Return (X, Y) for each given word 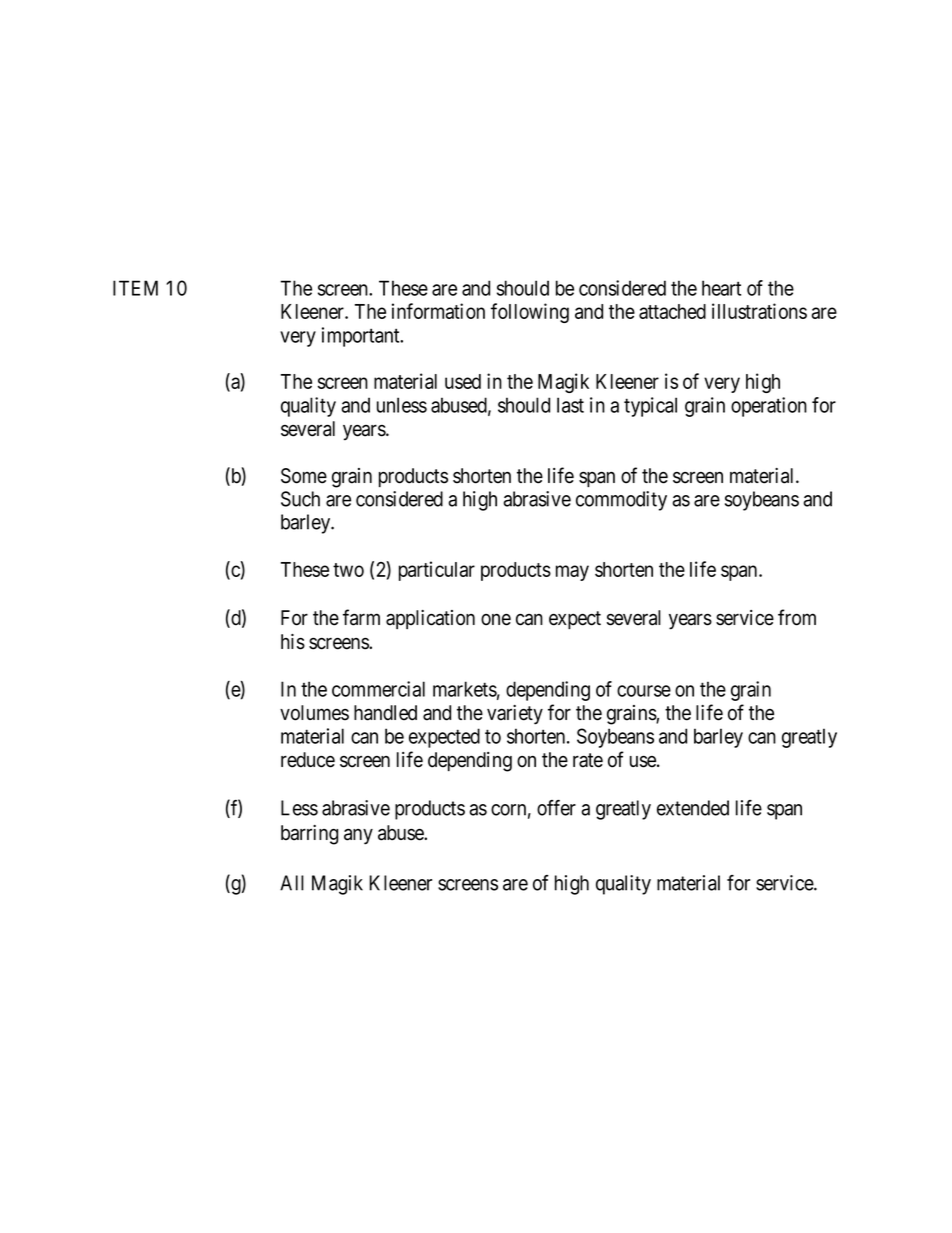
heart (721, 288)
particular (437, 571)
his (293, 642)
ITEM (135, 288)
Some (304, 476)
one (496, 620)
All (292, 883)
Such (300, 499)
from (797, 617)
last (570, 405)
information (438, 311)
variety (515, 715)
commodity (621, 501)
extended (693, 808)
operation (769, 407)
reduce (308, 760)
